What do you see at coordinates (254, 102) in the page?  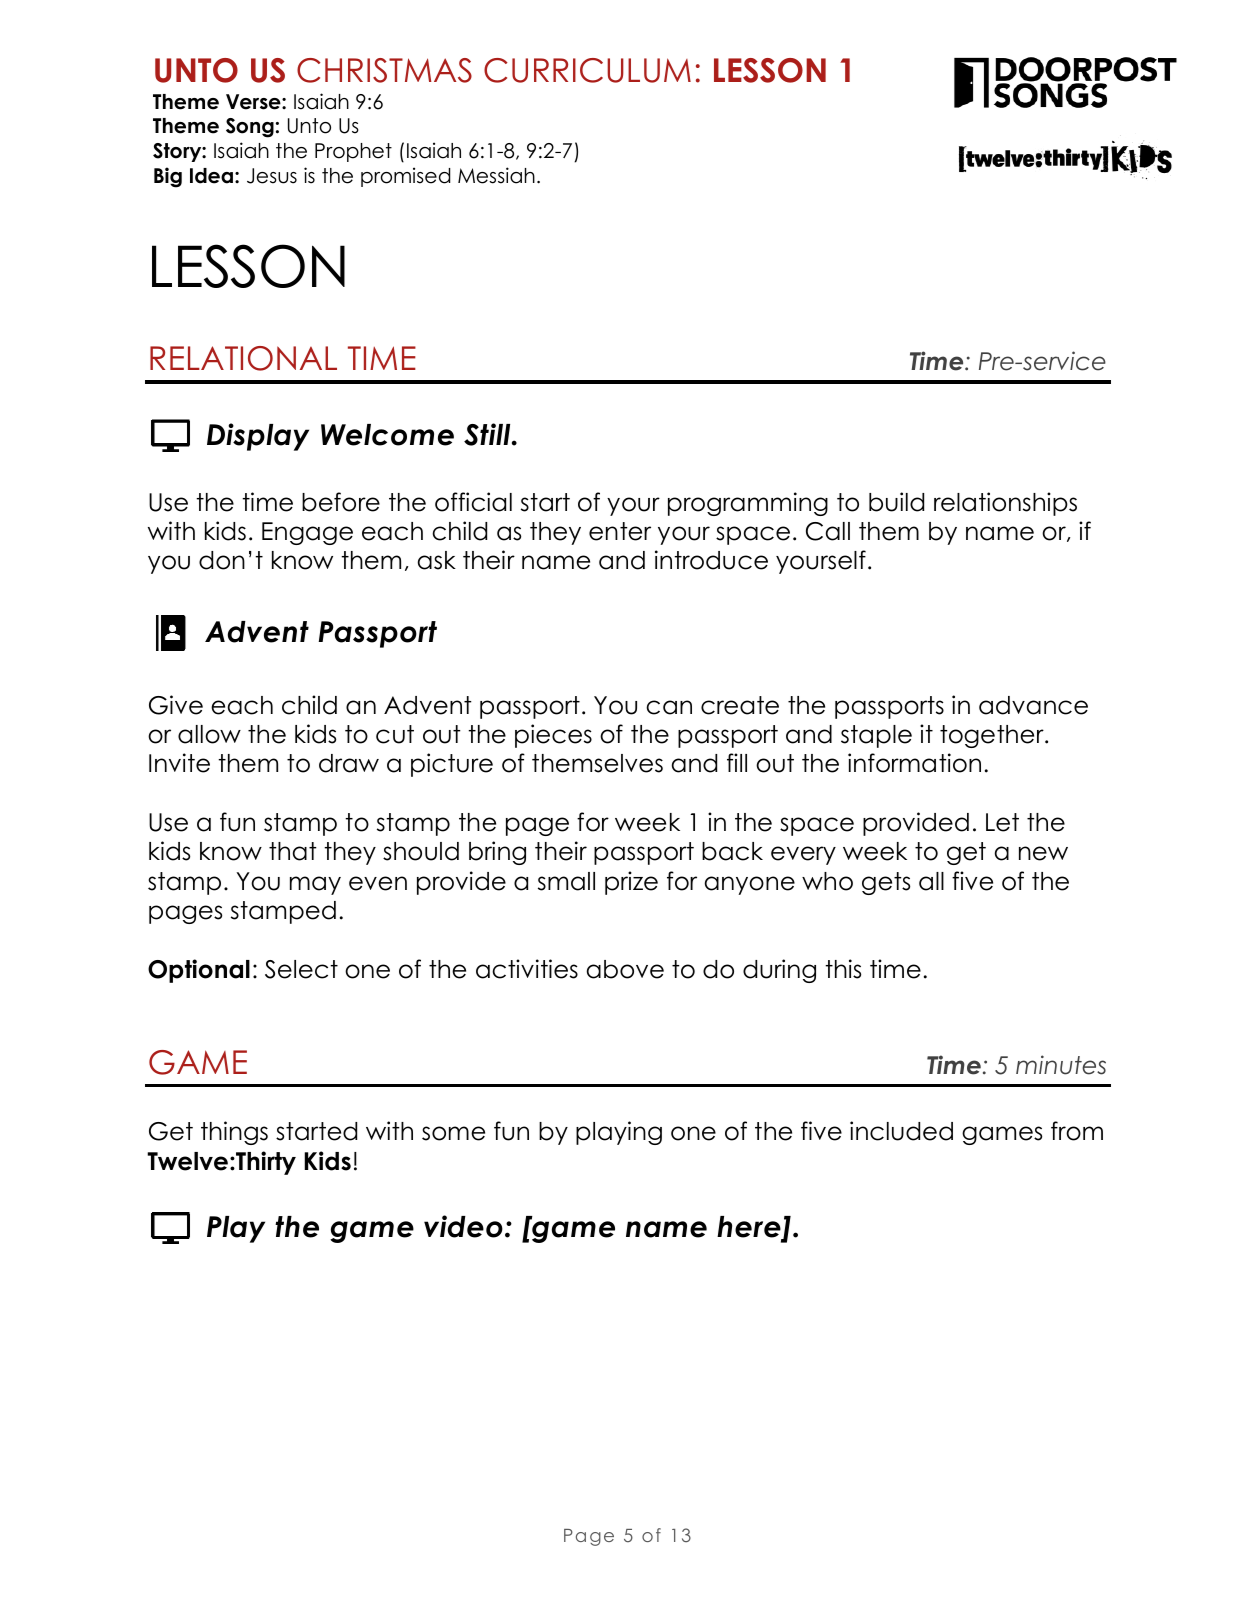 I see `Verse` at bounding box center [254, 102].
